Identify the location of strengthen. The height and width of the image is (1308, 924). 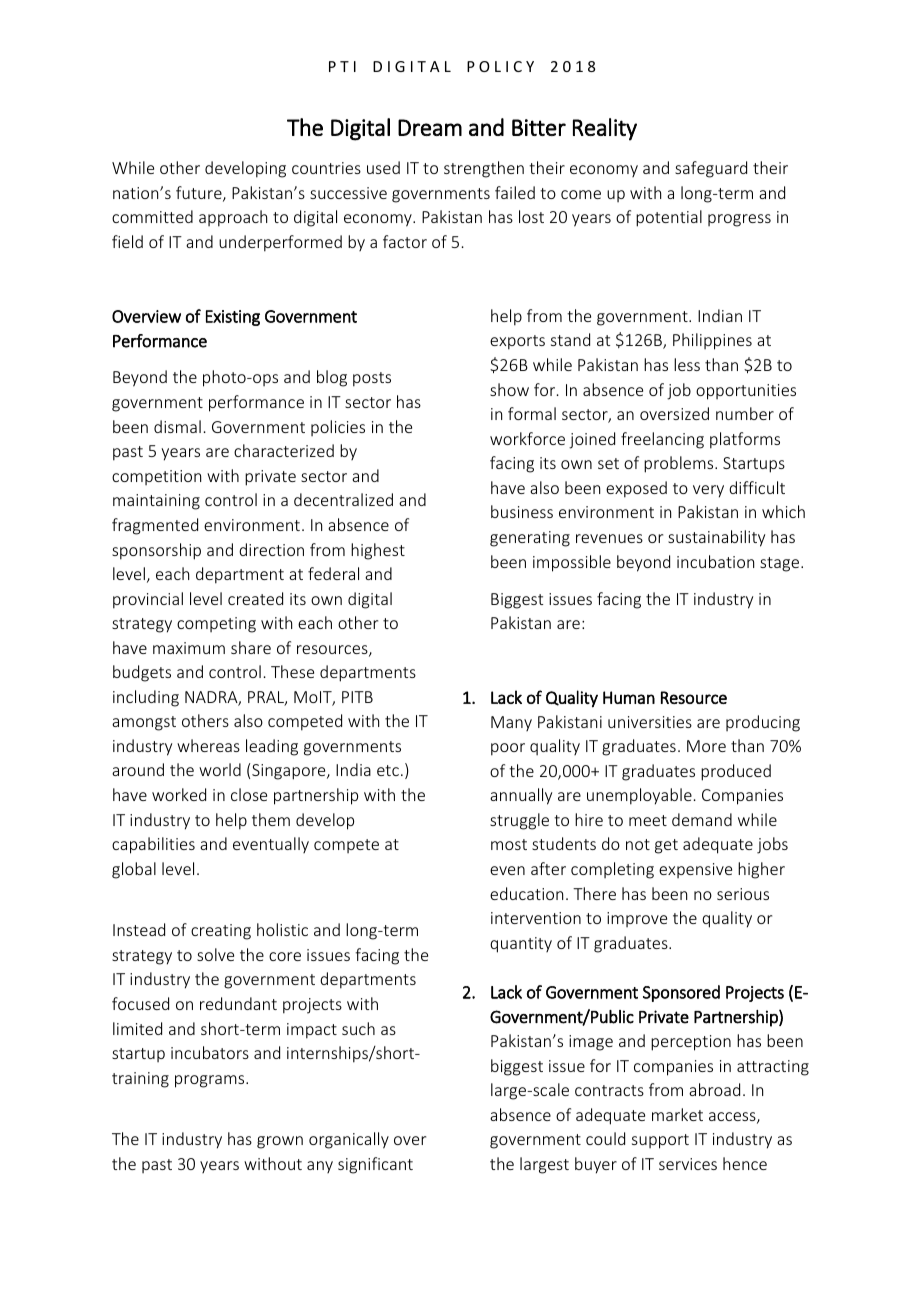
(484, 169).
